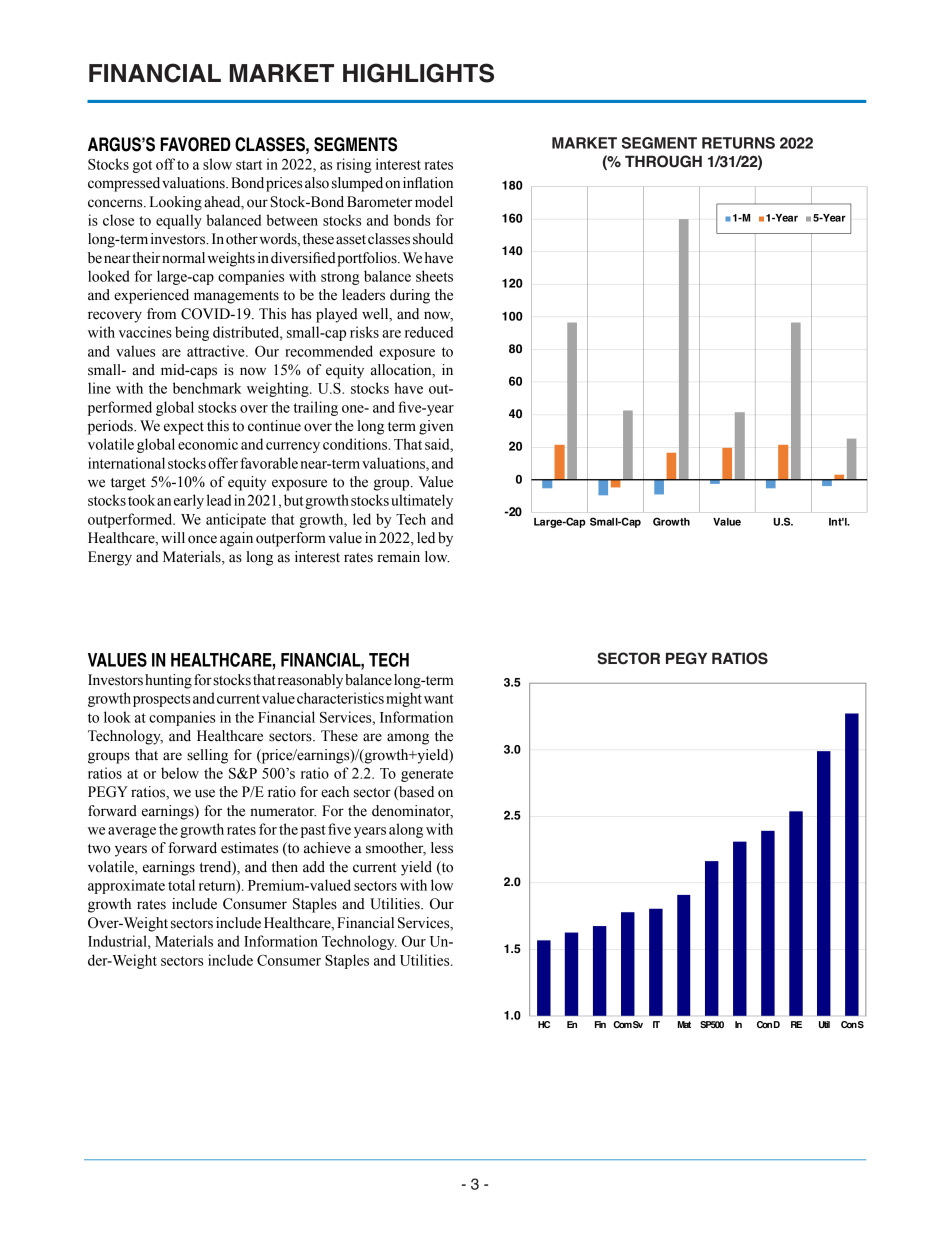 The height and width of the screenshot is (1233, 952). I want to click on might, so click(404, 699).
